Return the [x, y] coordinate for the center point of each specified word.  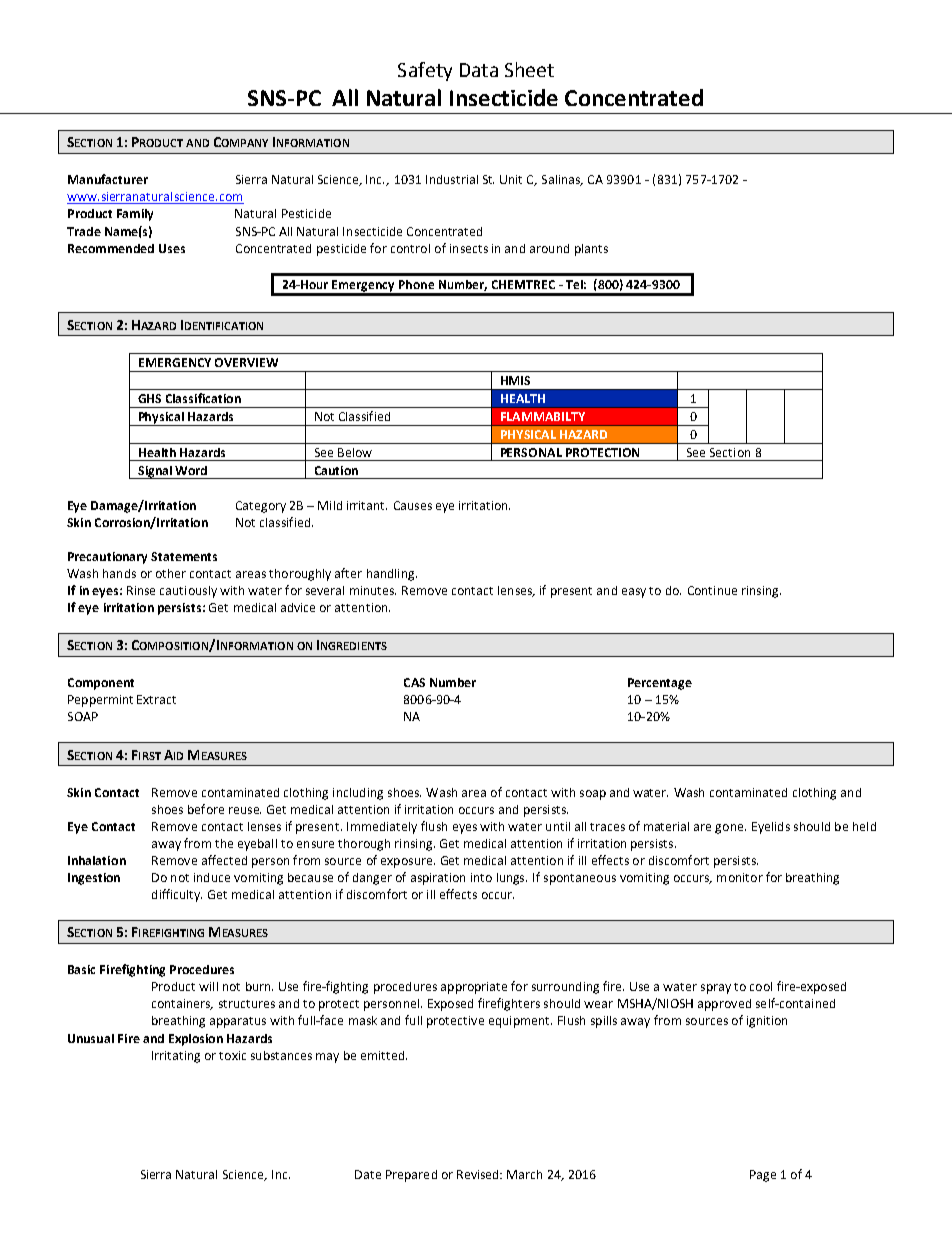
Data [479, 70]
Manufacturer [108, 179]
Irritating [176, 1057]
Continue [712, 590]
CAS [414, 682]
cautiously [188, 592]
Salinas [562, 180]
